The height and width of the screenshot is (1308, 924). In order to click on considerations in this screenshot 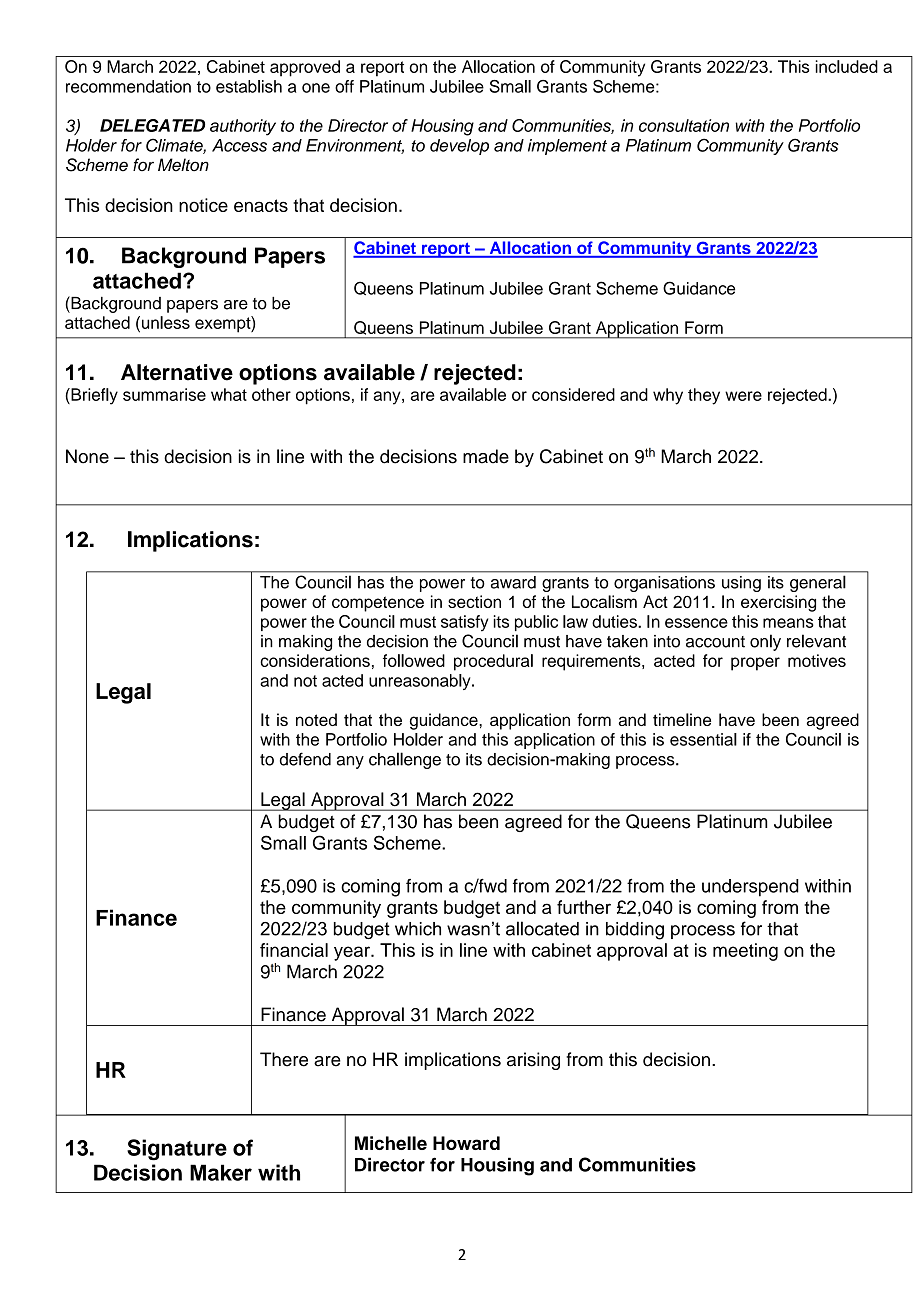, I will do `click(315, 660)`.
